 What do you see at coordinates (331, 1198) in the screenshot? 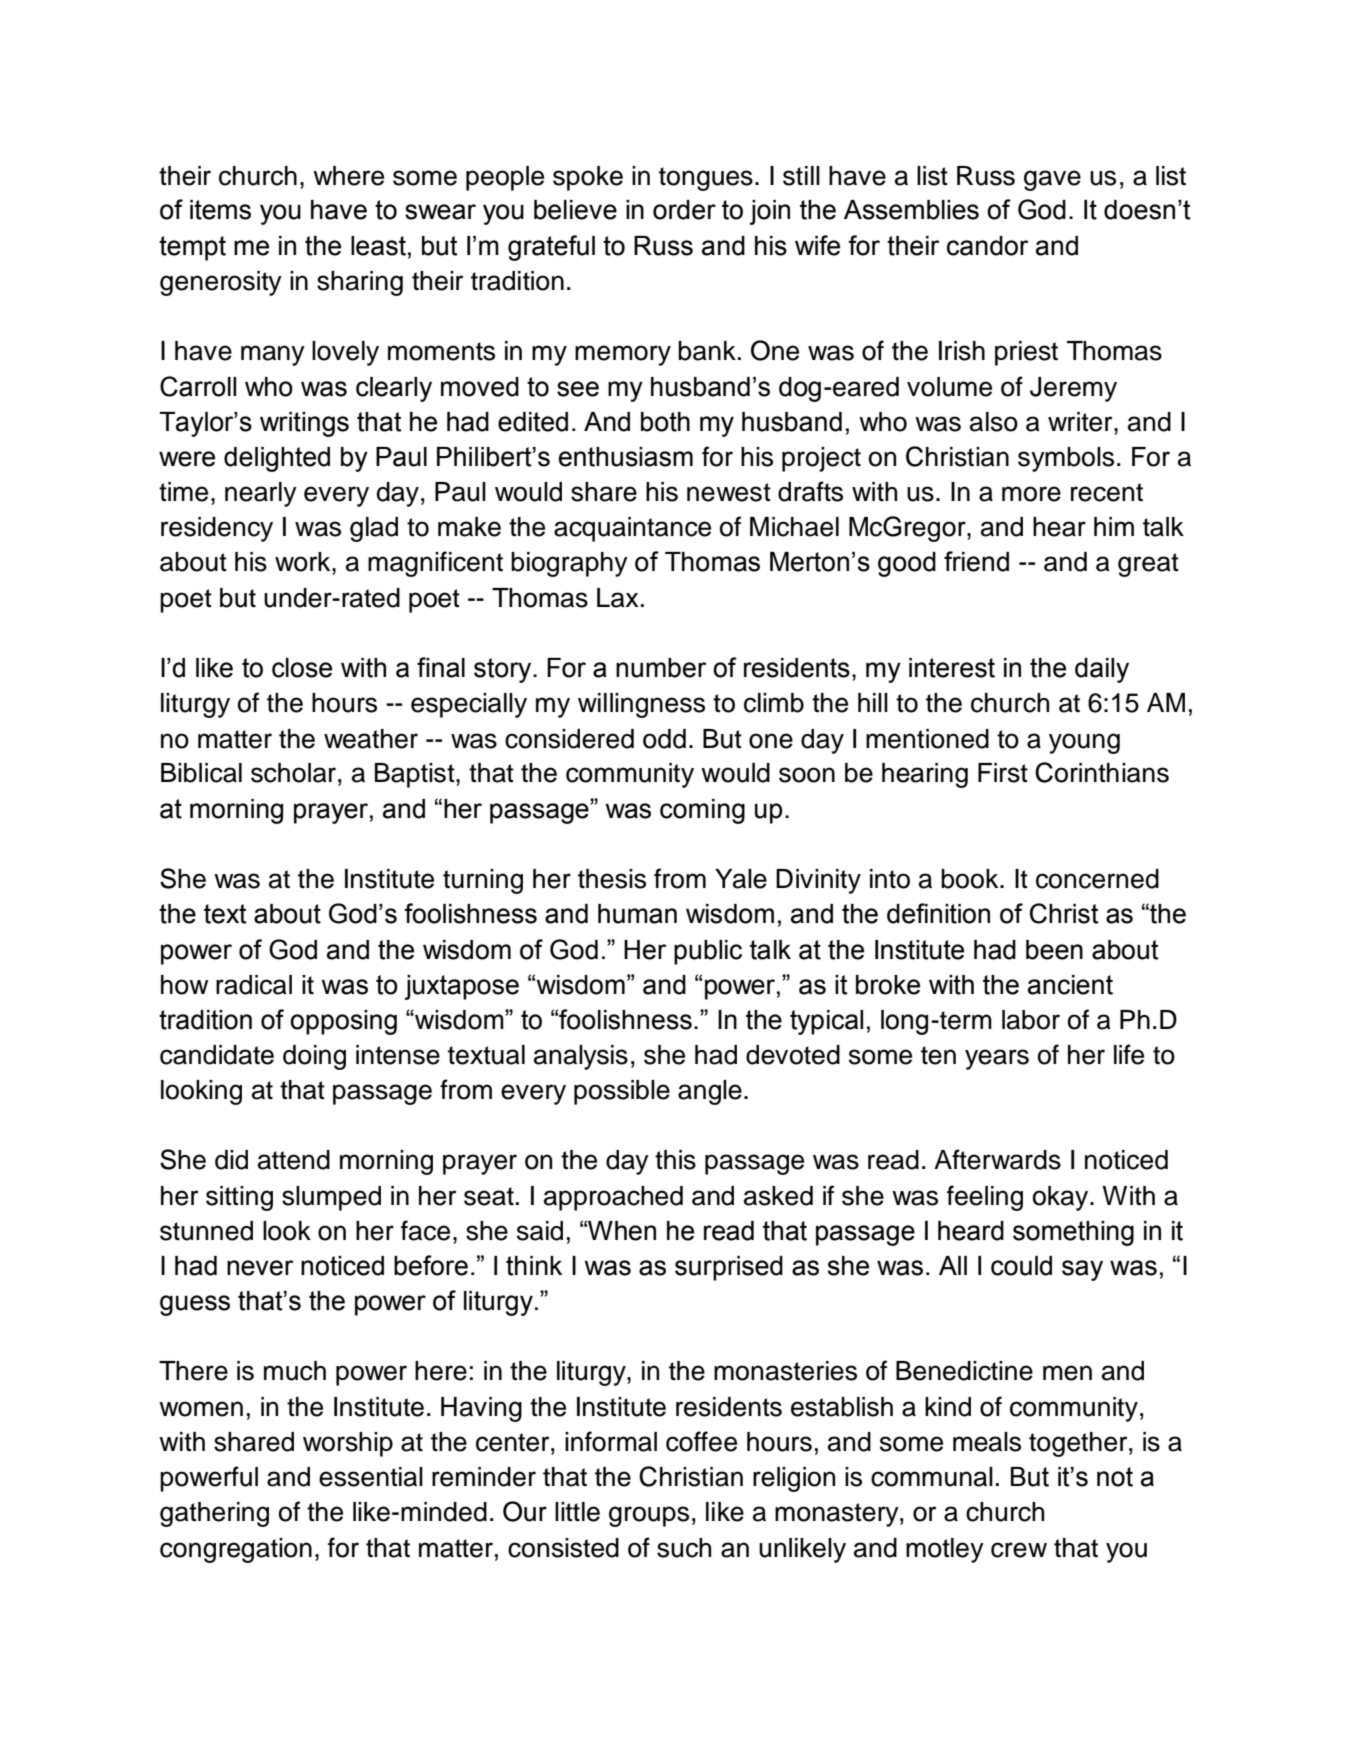
I see `slumped` at bounding box center [331, 1198].
